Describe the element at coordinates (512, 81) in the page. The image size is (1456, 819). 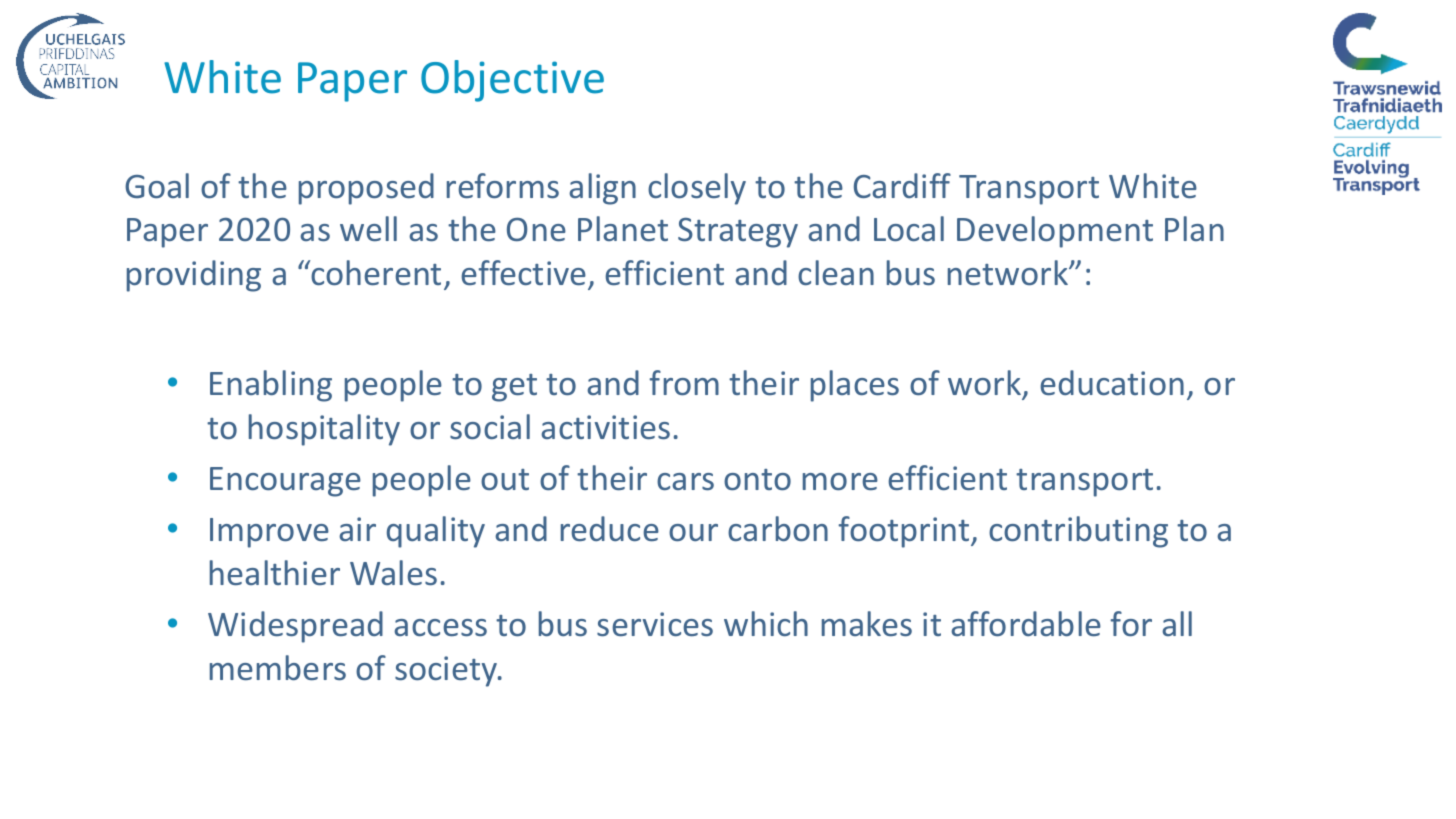
I see `Objective` at that location.
